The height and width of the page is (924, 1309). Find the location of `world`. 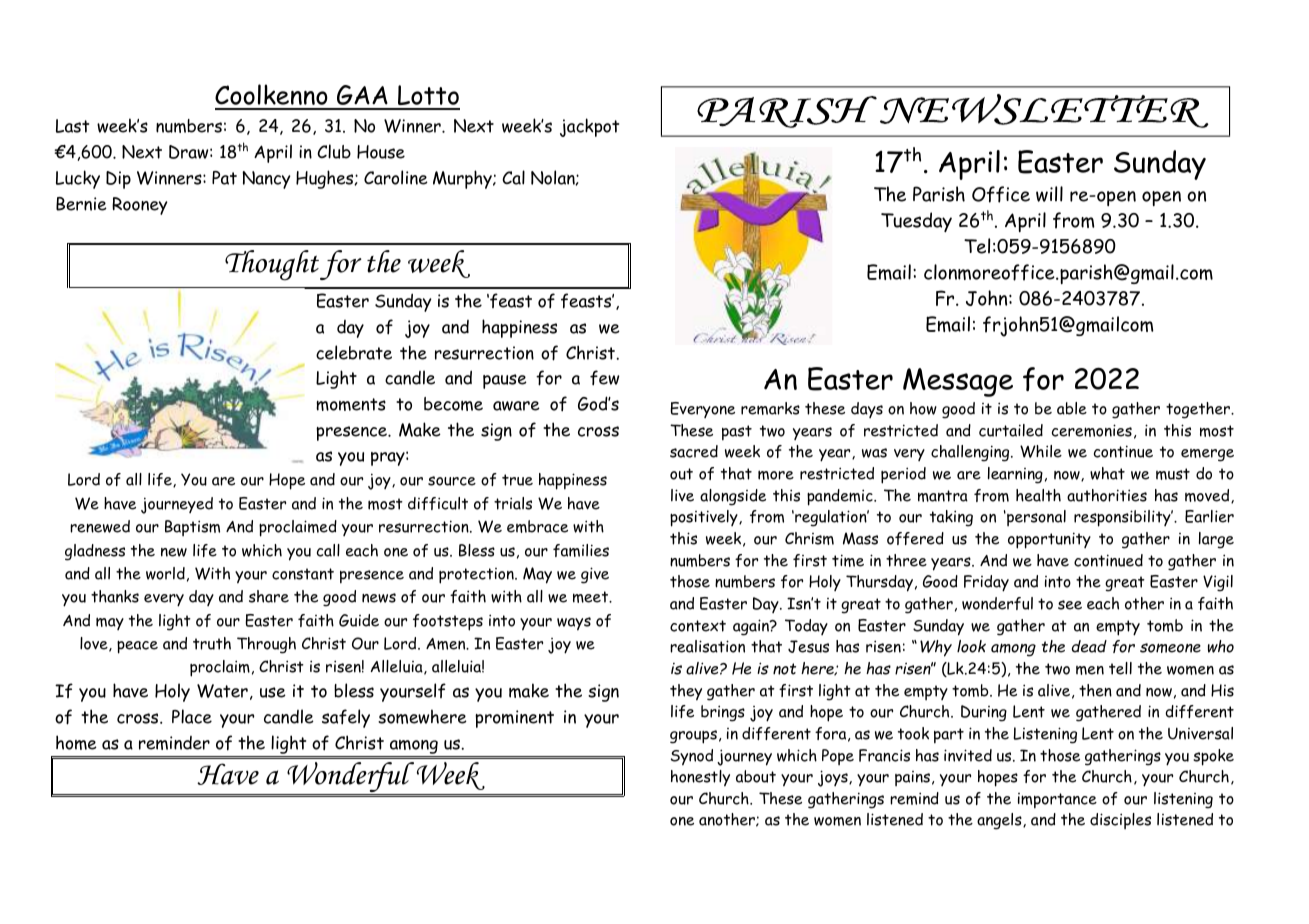

world is located at coordinates (165, 573).
